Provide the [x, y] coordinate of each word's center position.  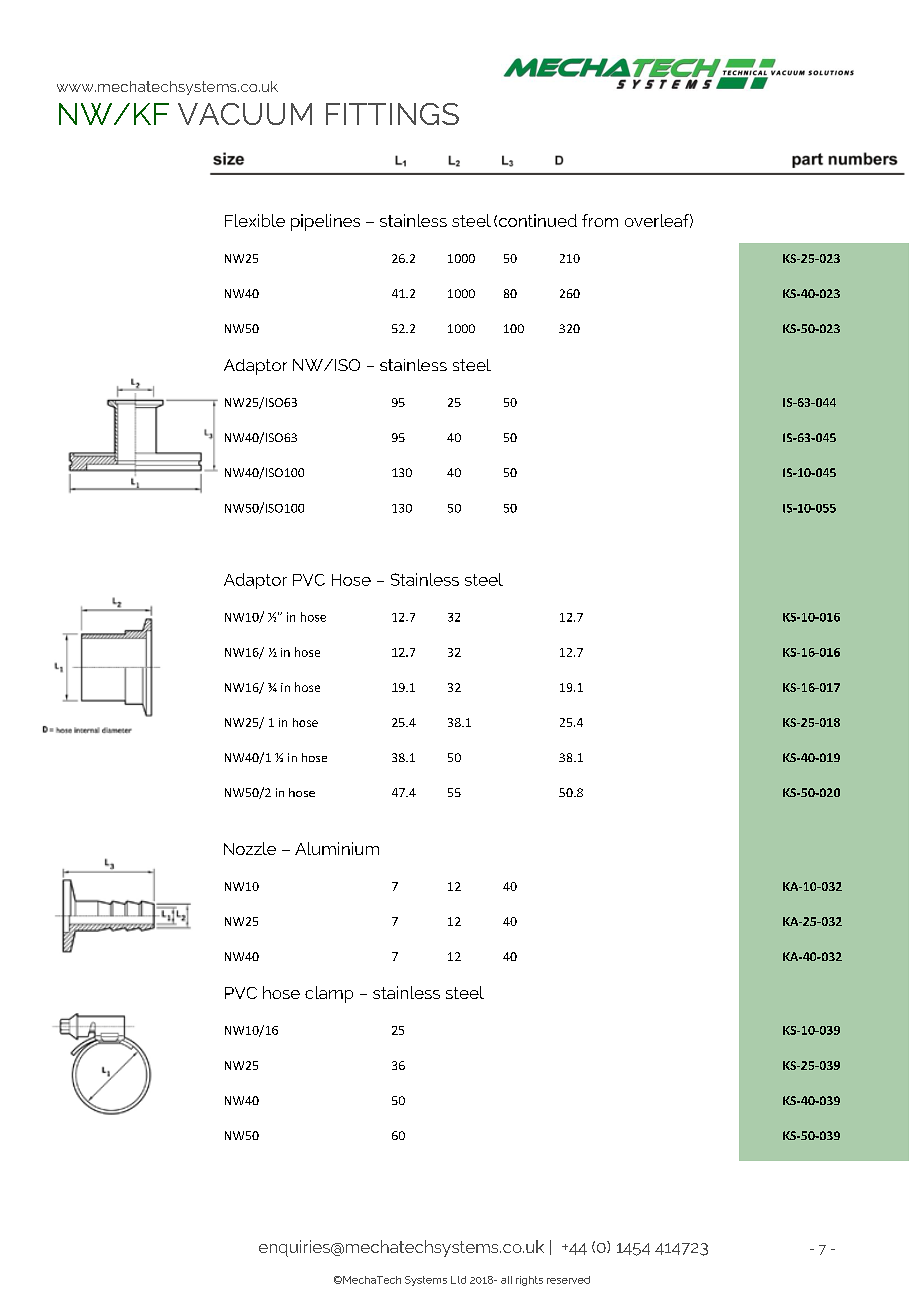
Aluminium [337, 848]
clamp [329, 994]
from [600, 220]
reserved [568, 1280]
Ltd [458, 1280]
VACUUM [245, 114]
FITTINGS [392, 114]
